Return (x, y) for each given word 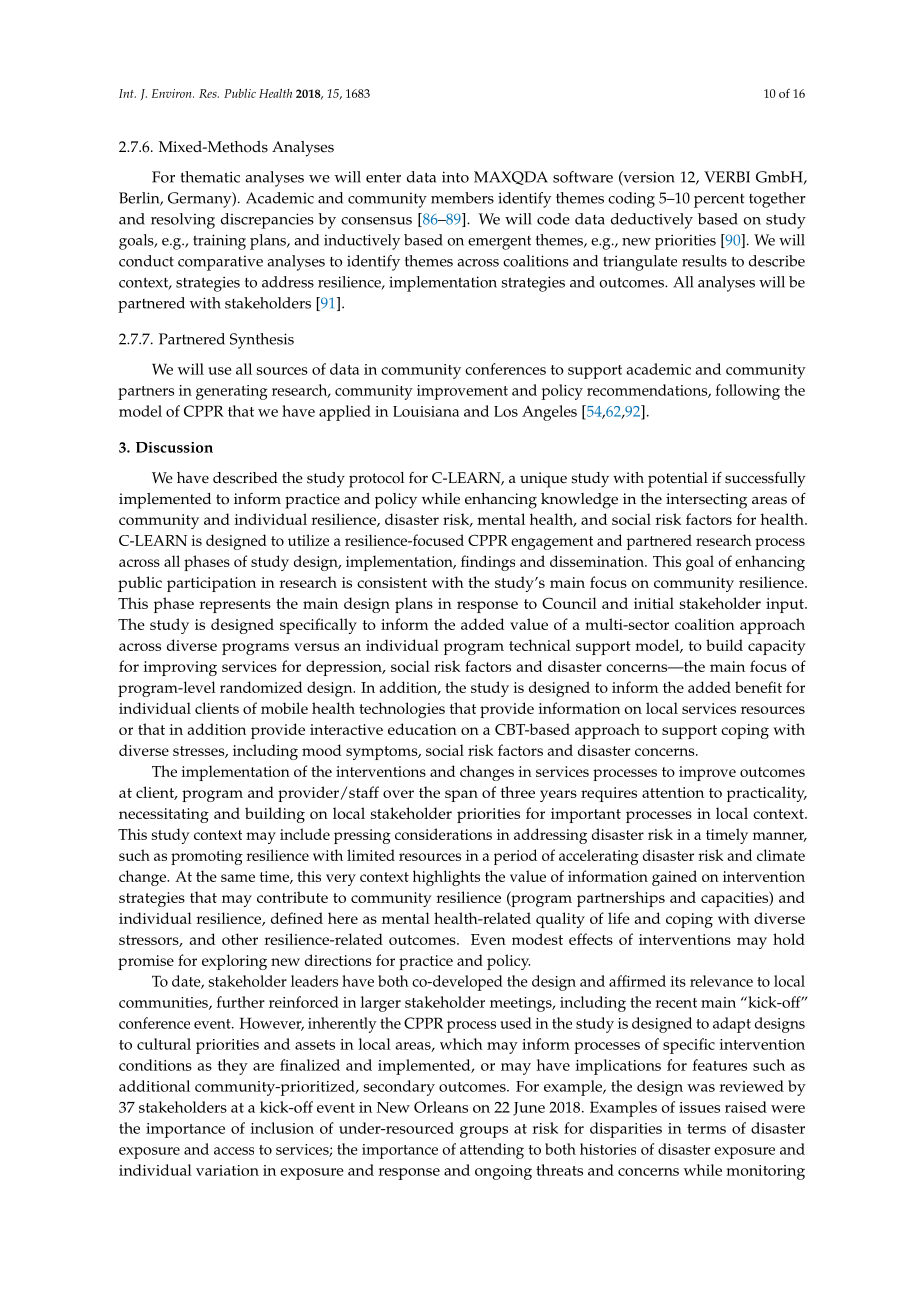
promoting (207, 857)
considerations (443, 834)
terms (706, 1129)
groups (484, 1132)
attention (673, 792)
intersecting (706, 501)
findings (488, 563)
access (234, 1151)
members (462, 198)
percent (719, 201)
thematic (210, 177)
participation (211, 584)
